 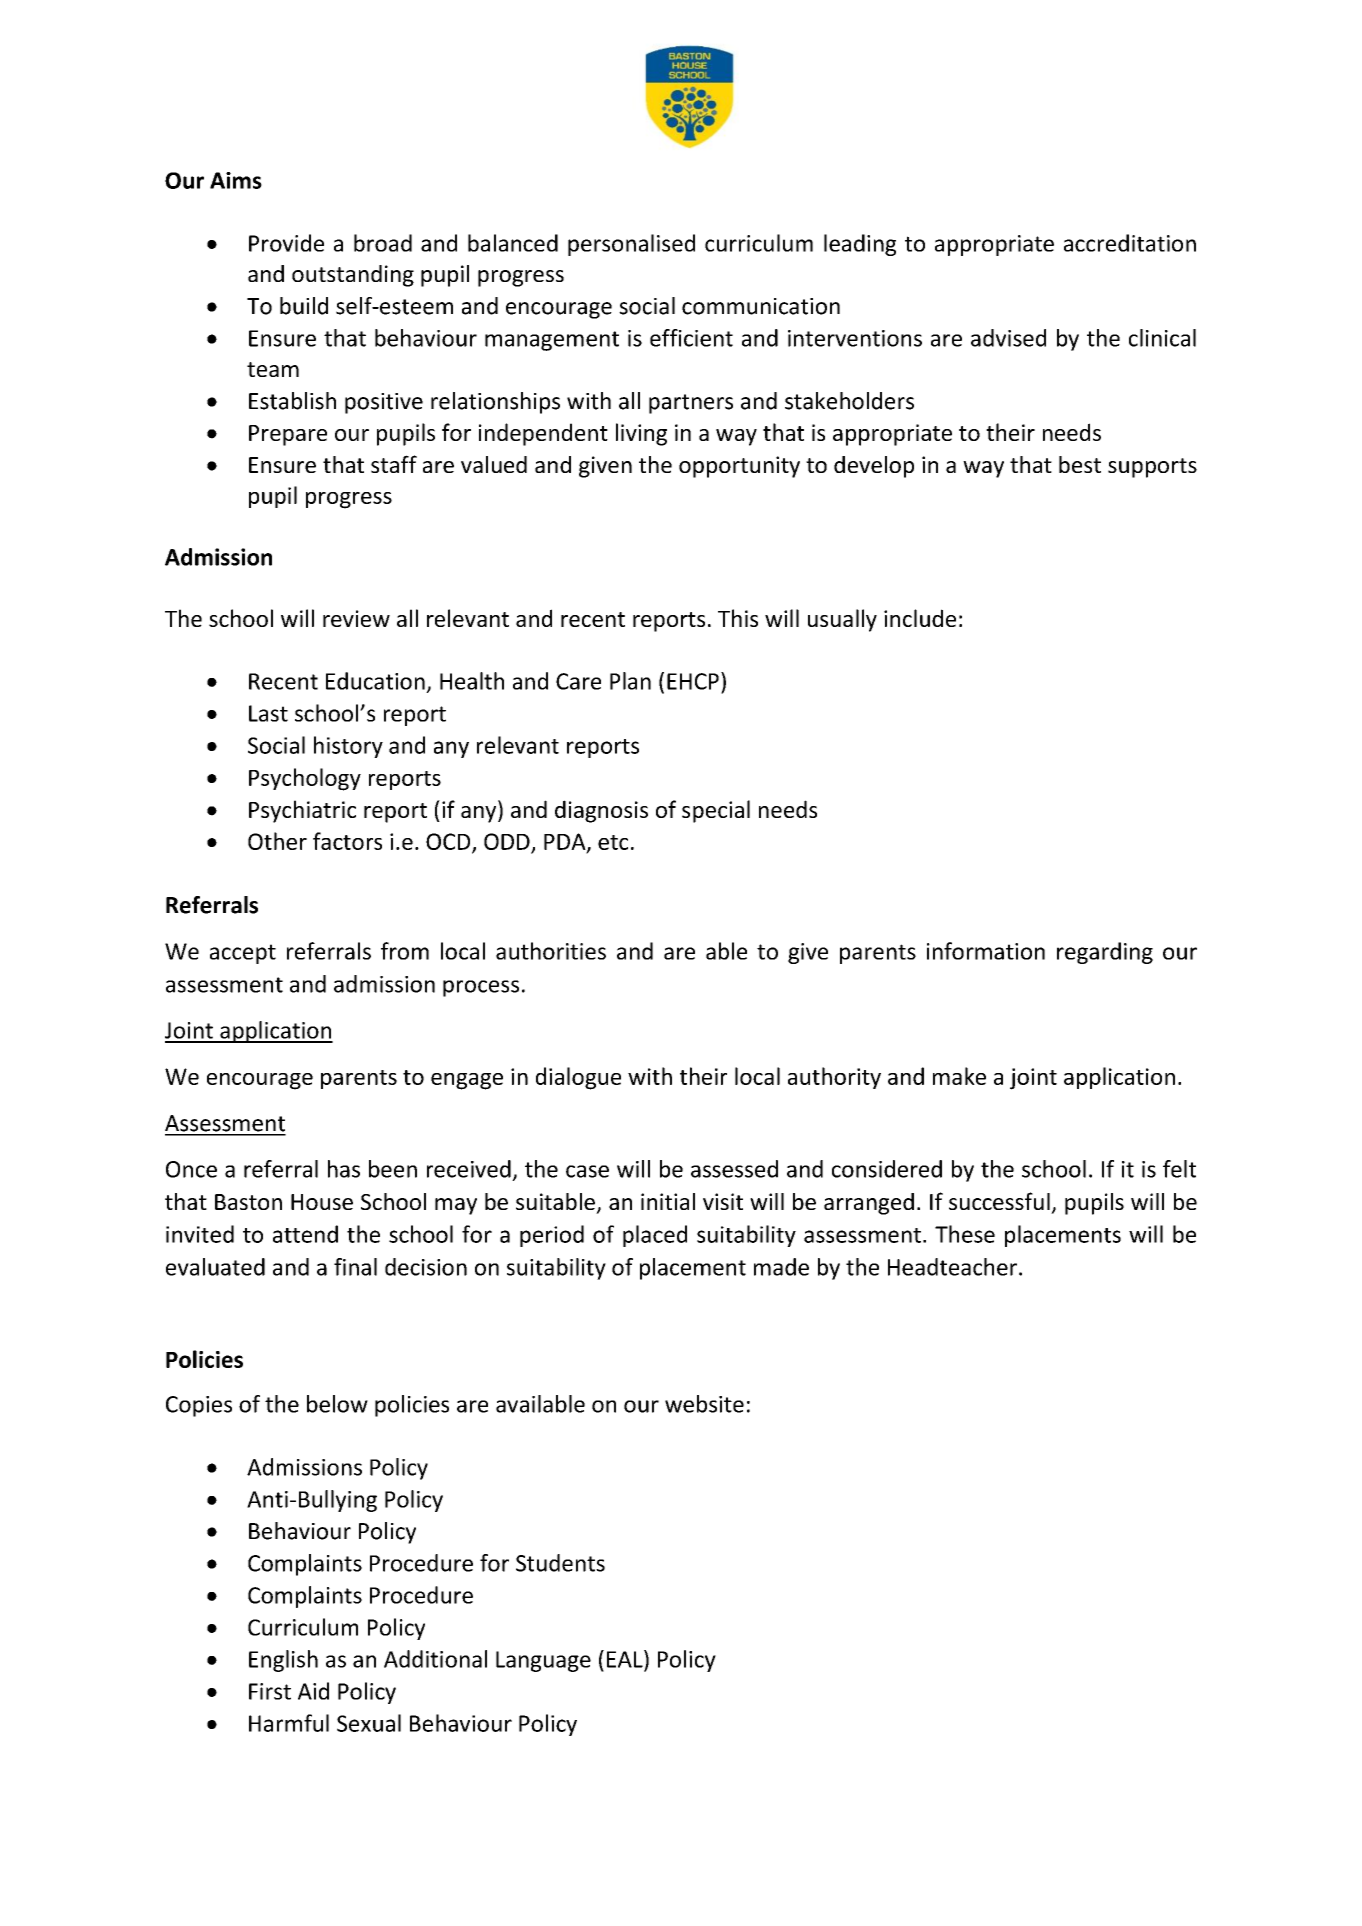 I want to click on regarding, so click(x=1105, y=953).
